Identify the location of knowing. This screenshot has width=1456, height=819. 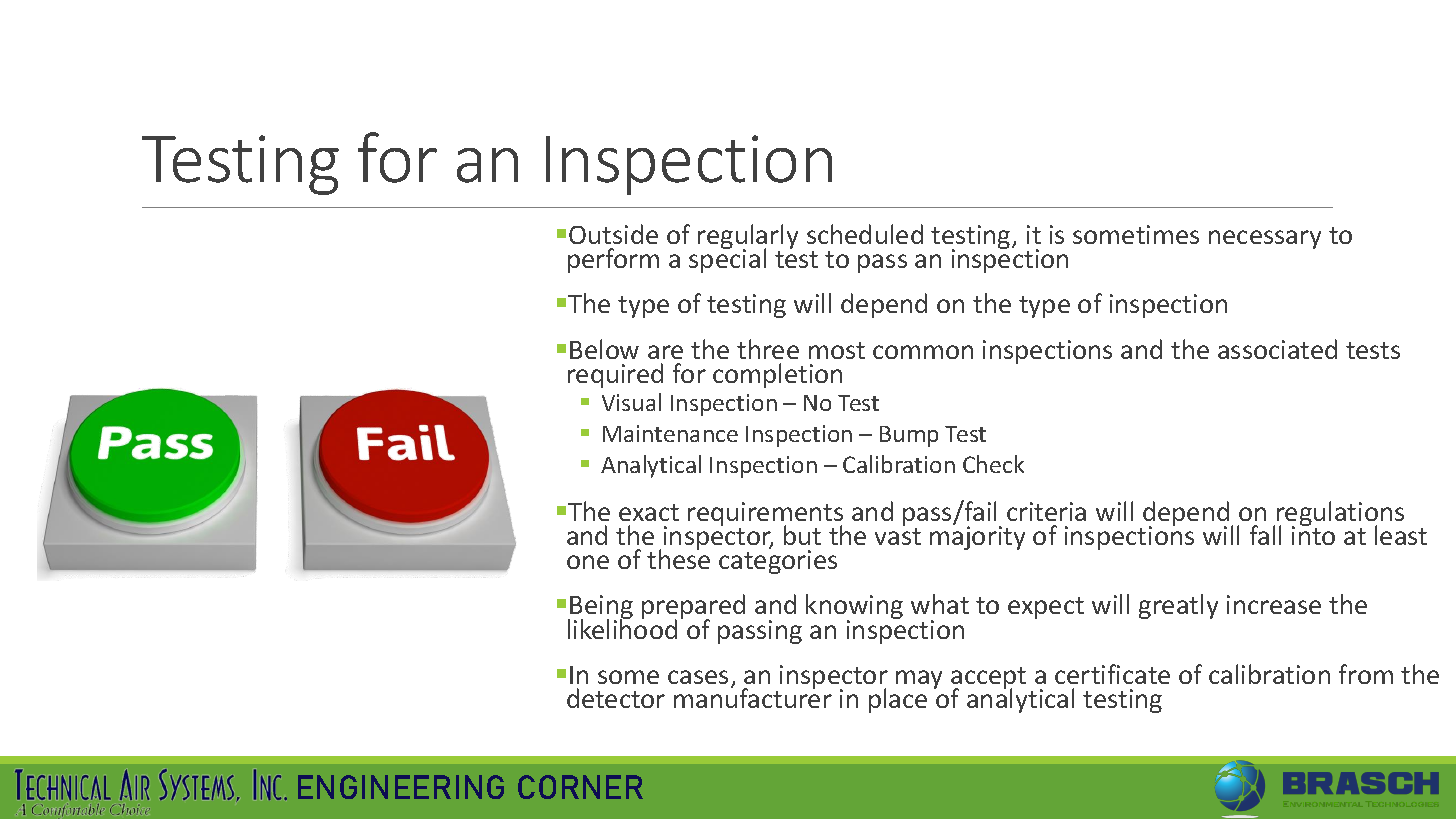
(854, 608).
